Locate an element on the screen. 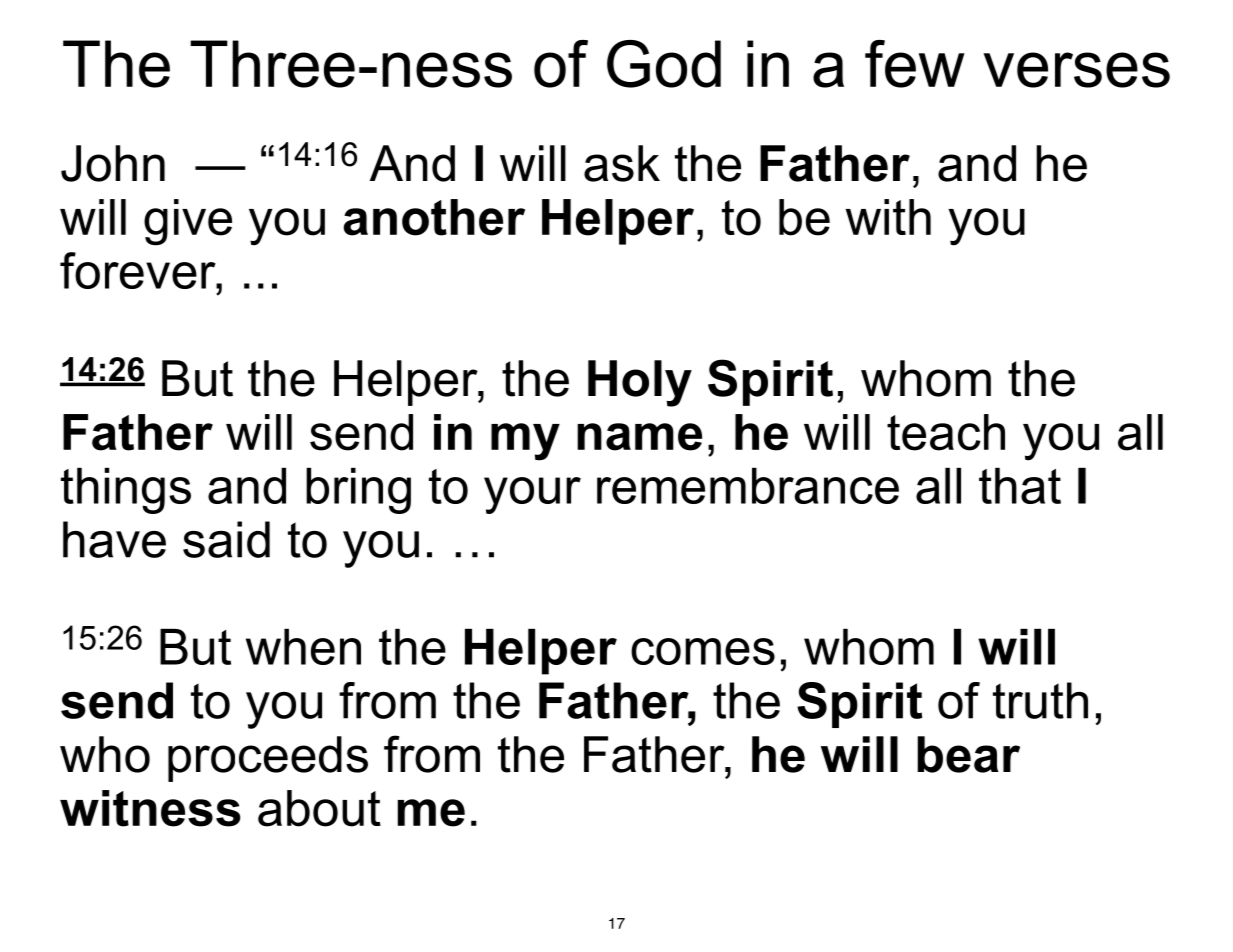 This screenshot has height=952, width=1233. Holy is located at coordinates (640, 383).
